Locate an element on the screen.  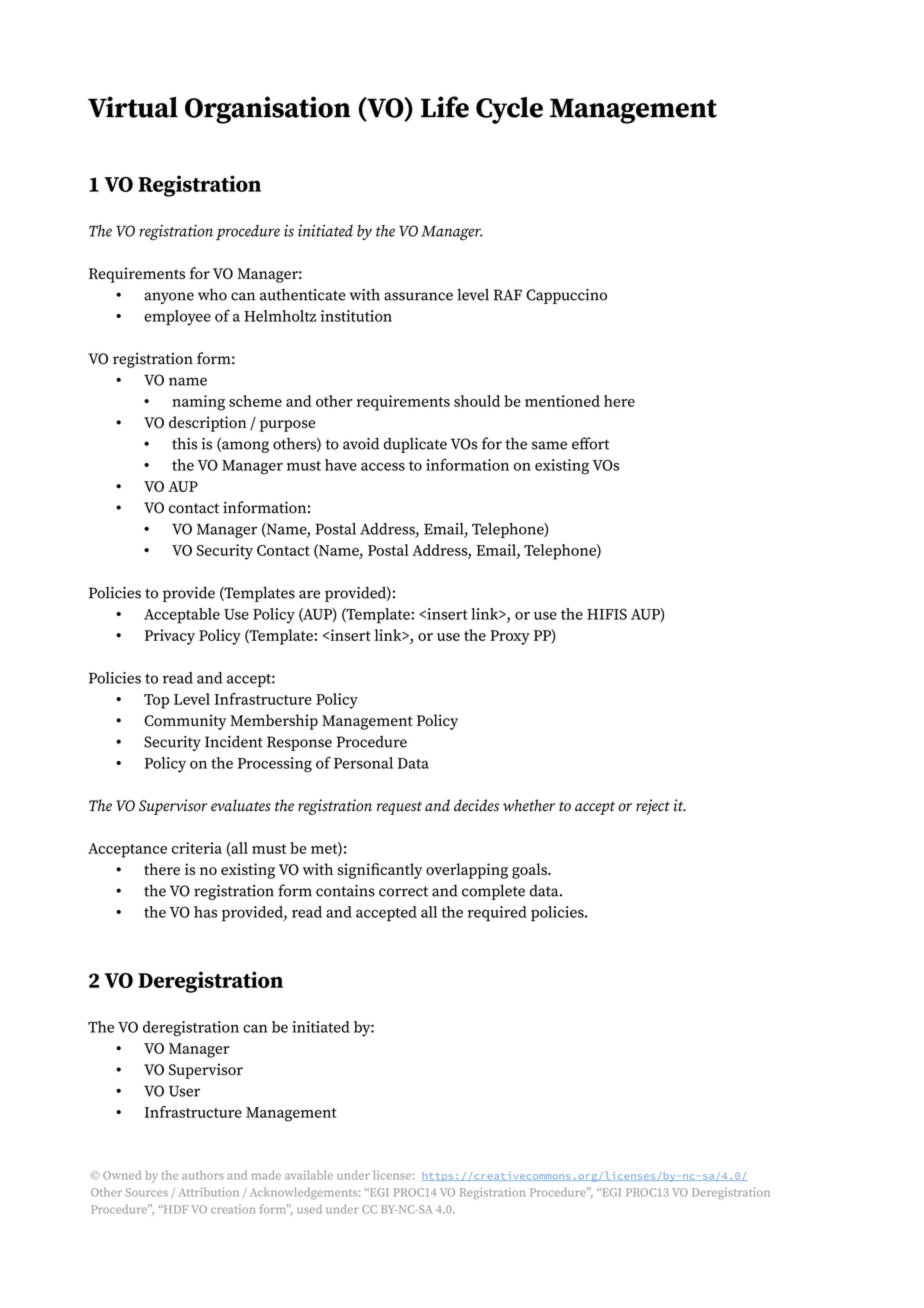
required is located at coordinates (497, 914).
